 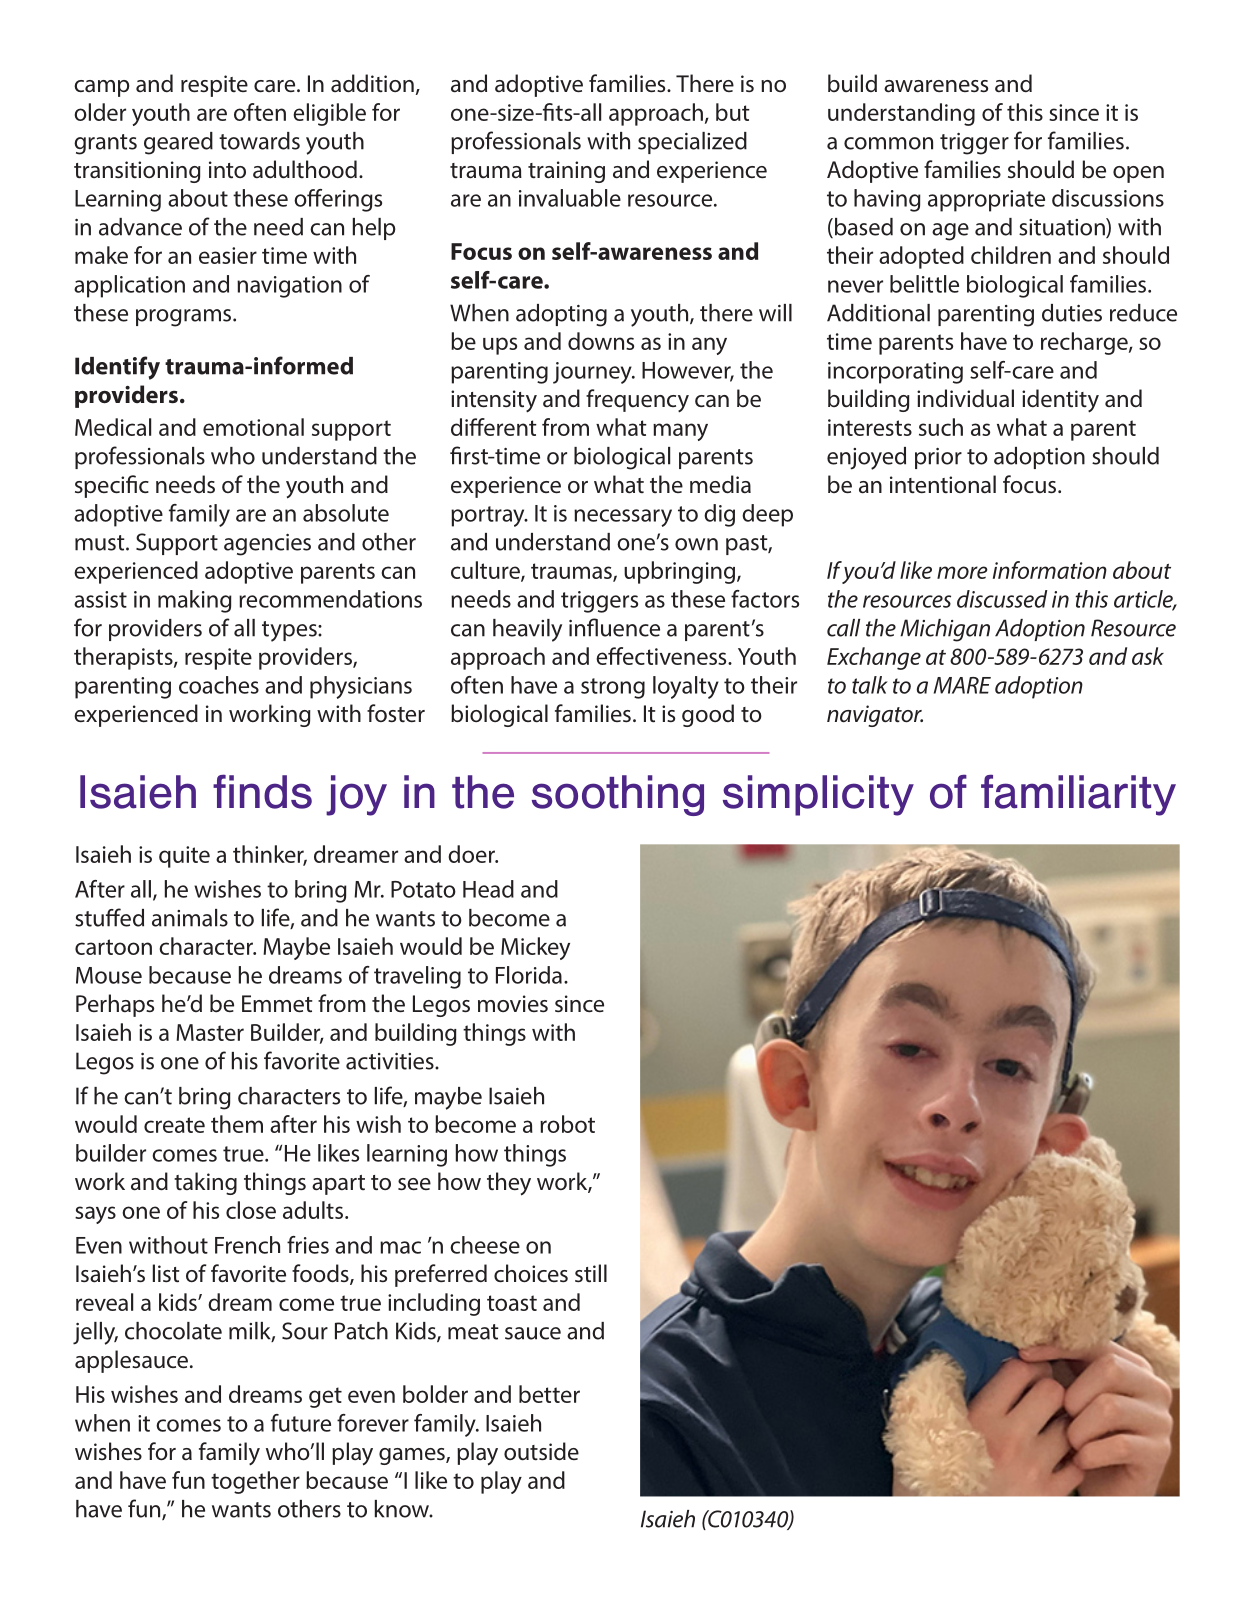 I want to click on together, so click(x=255, y=1482).
